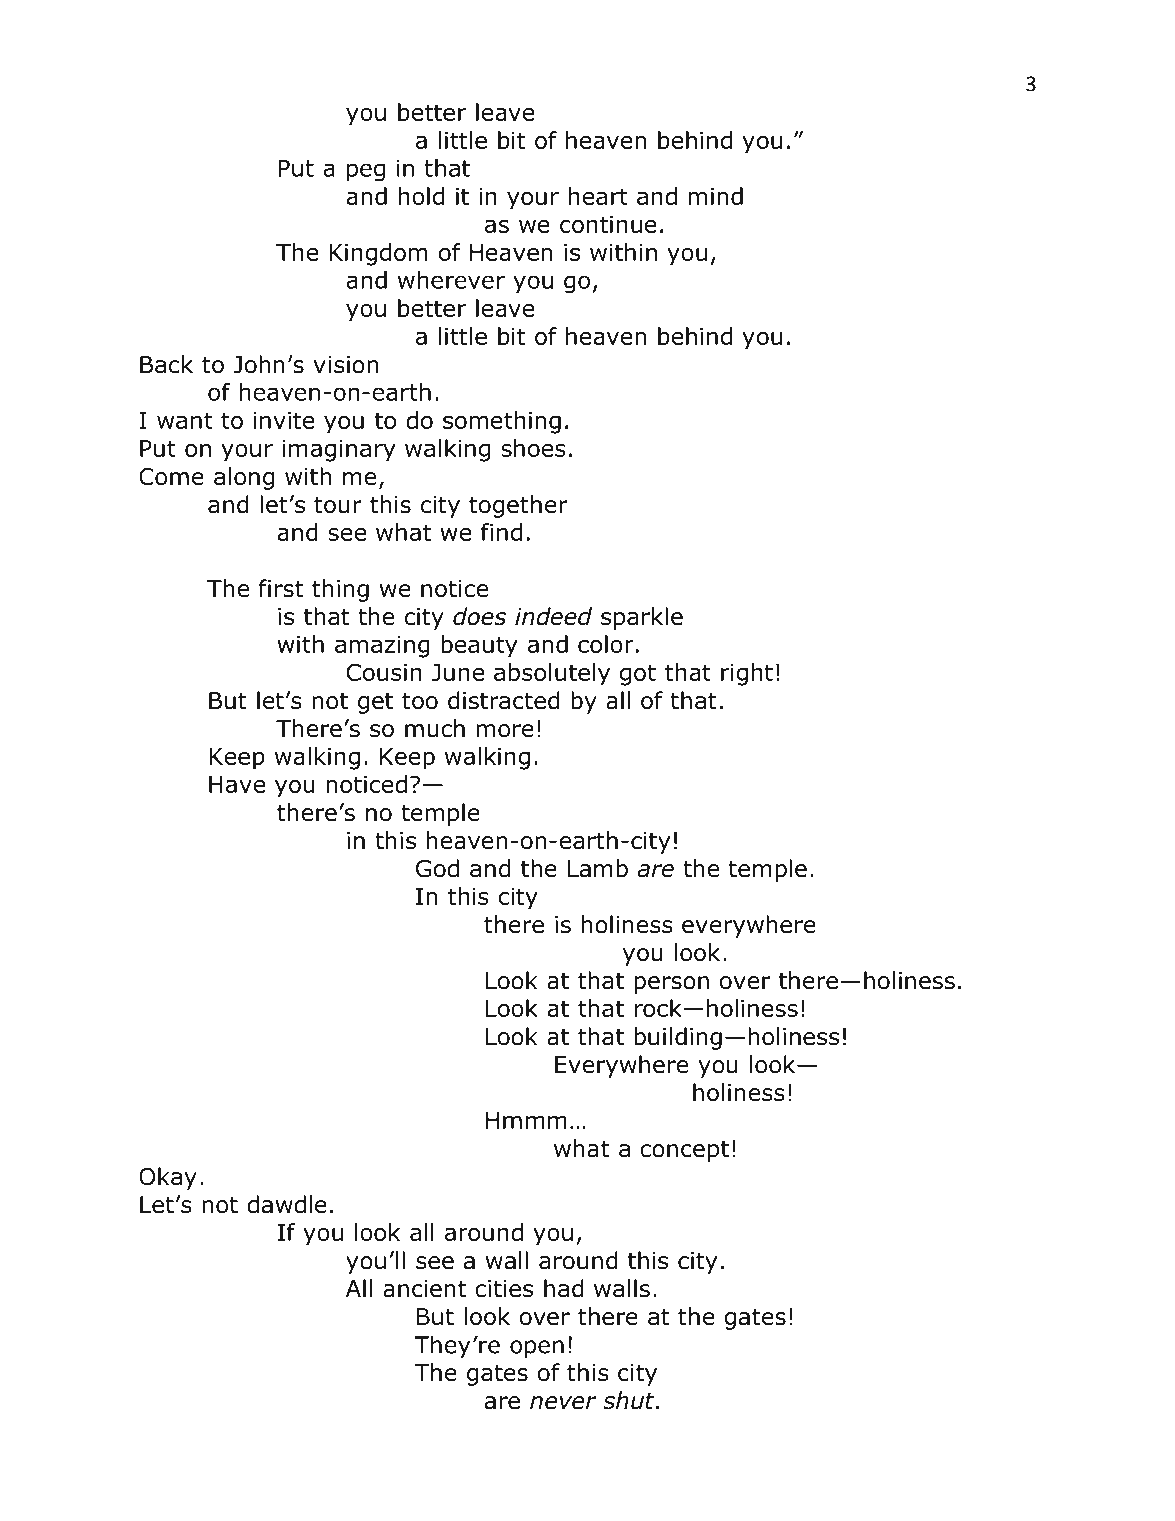  I want to click on hold, so click(421, 196).
